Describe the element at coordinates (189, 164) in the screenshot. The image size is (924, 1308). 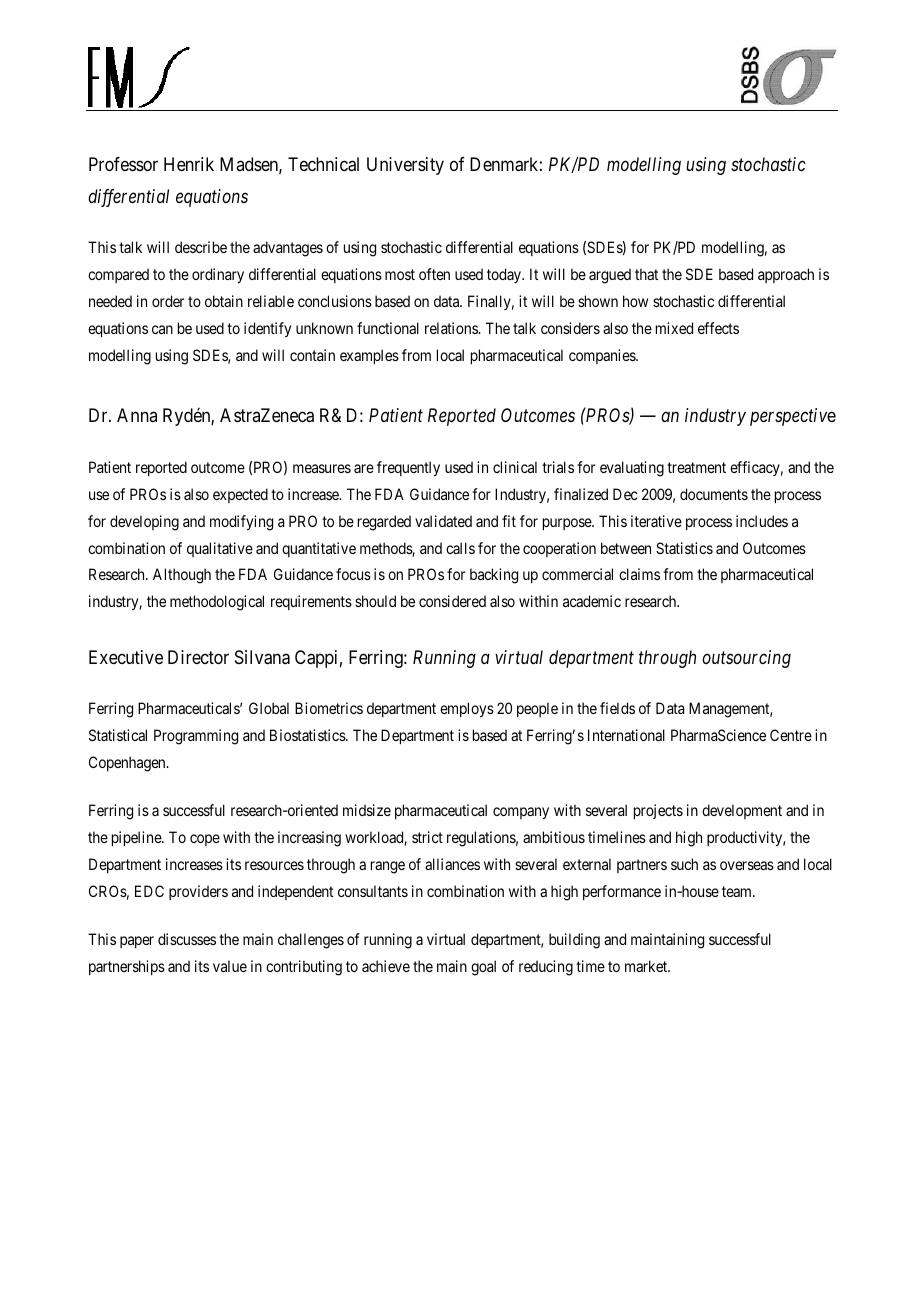
I see `Henrik` at that location.
